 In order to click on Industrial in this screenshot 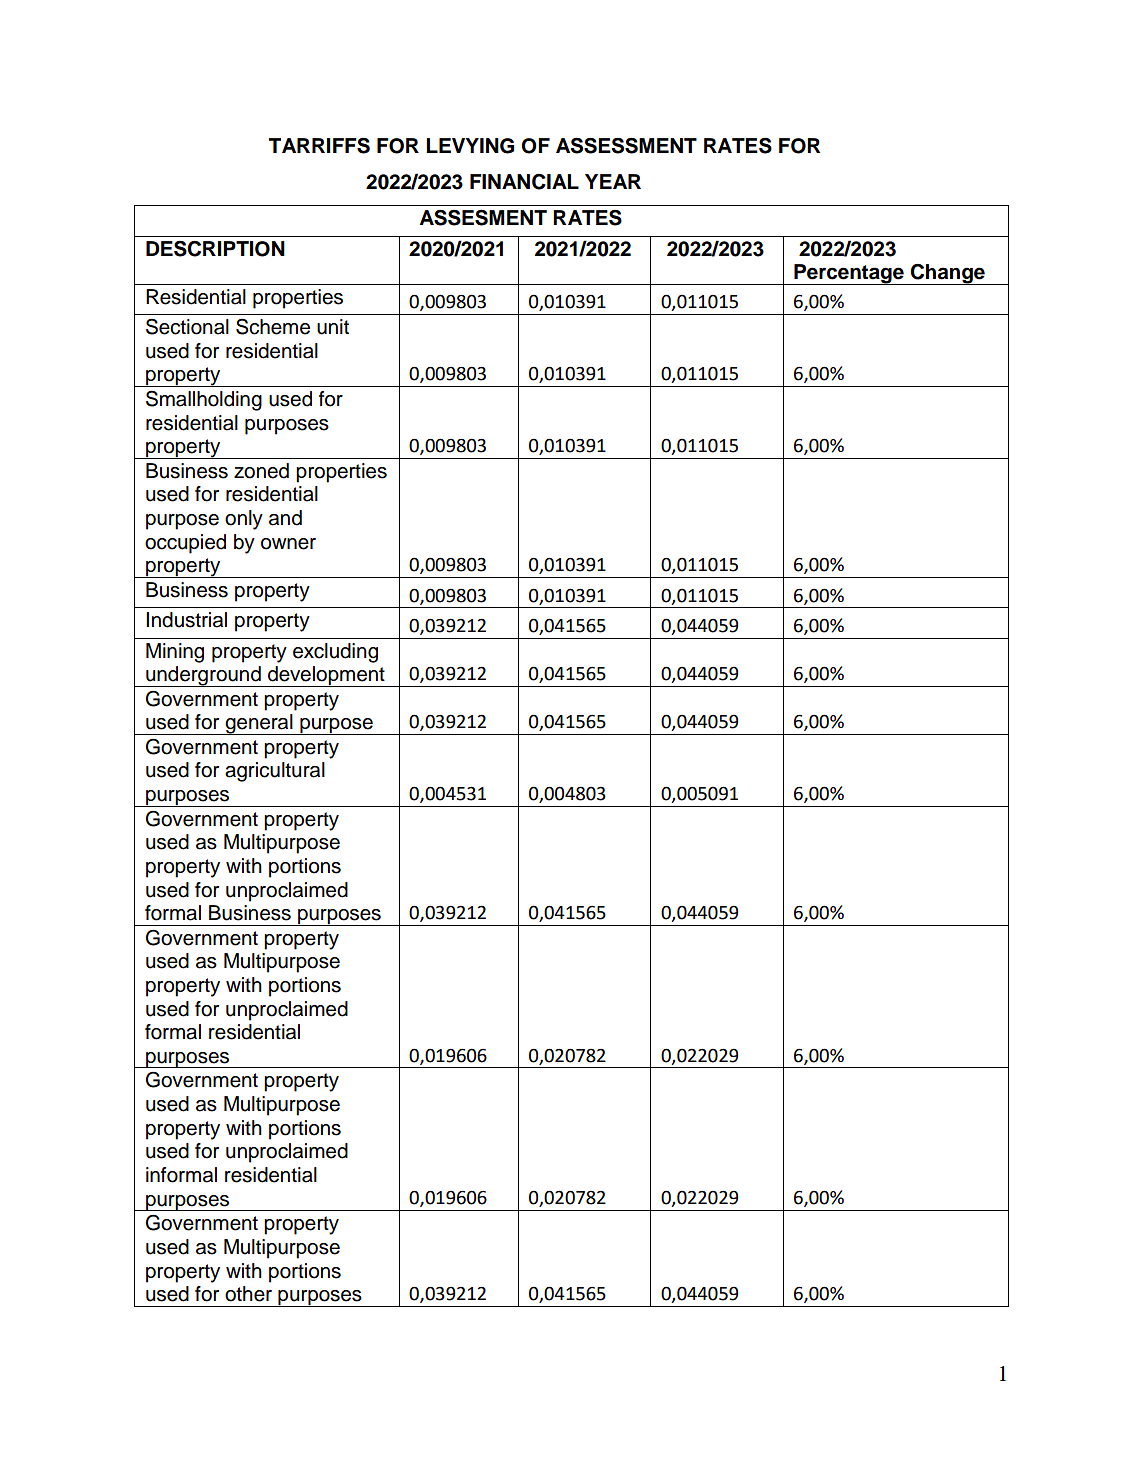, I will do `click(186, 620)`.
